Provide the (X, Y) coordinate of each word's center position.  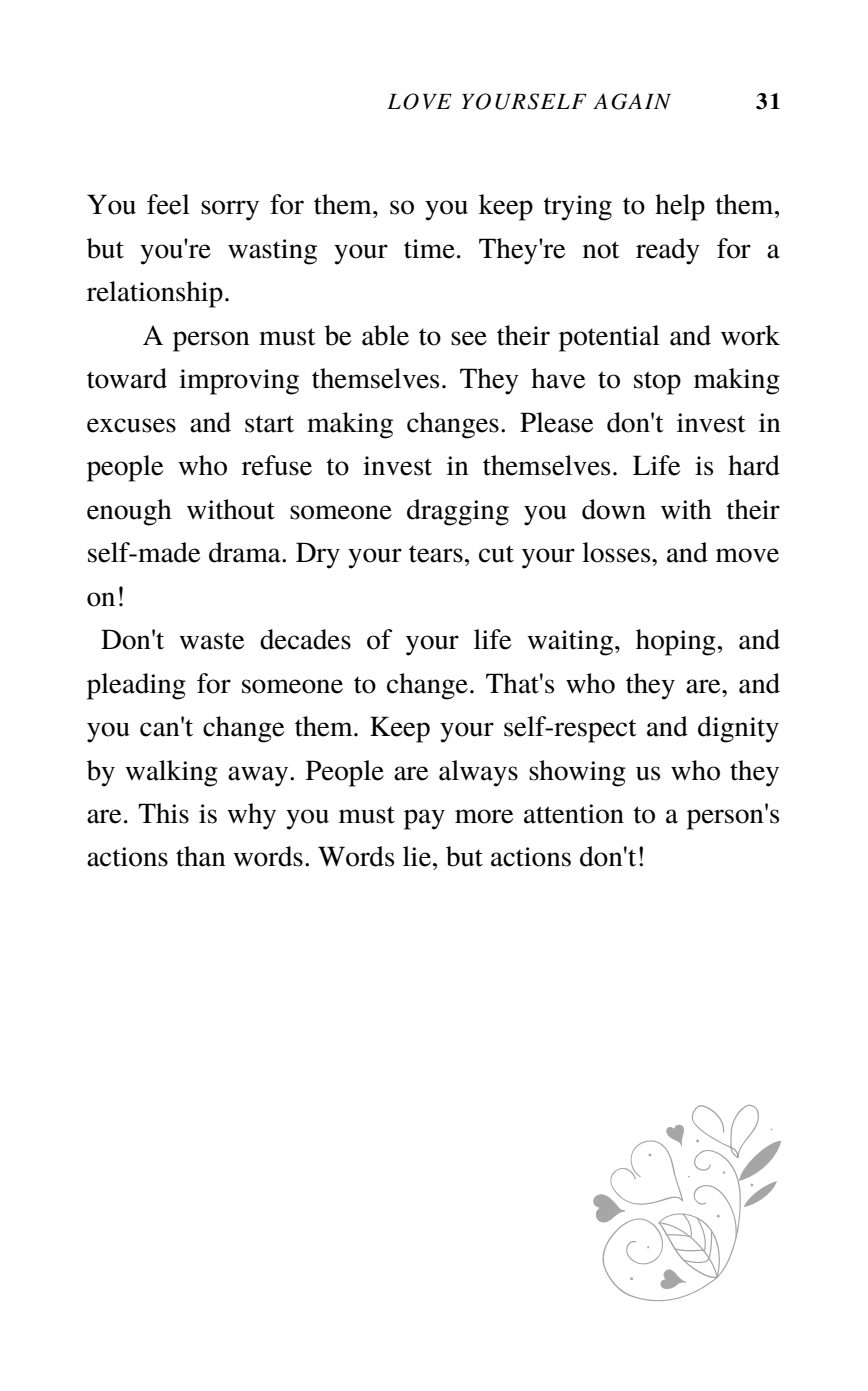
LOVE (419, 101)
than (201, 856)
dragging (458, 512)
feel (168, 204)
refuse (277, 465)
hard (754, 465)
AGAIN (632, 101)
